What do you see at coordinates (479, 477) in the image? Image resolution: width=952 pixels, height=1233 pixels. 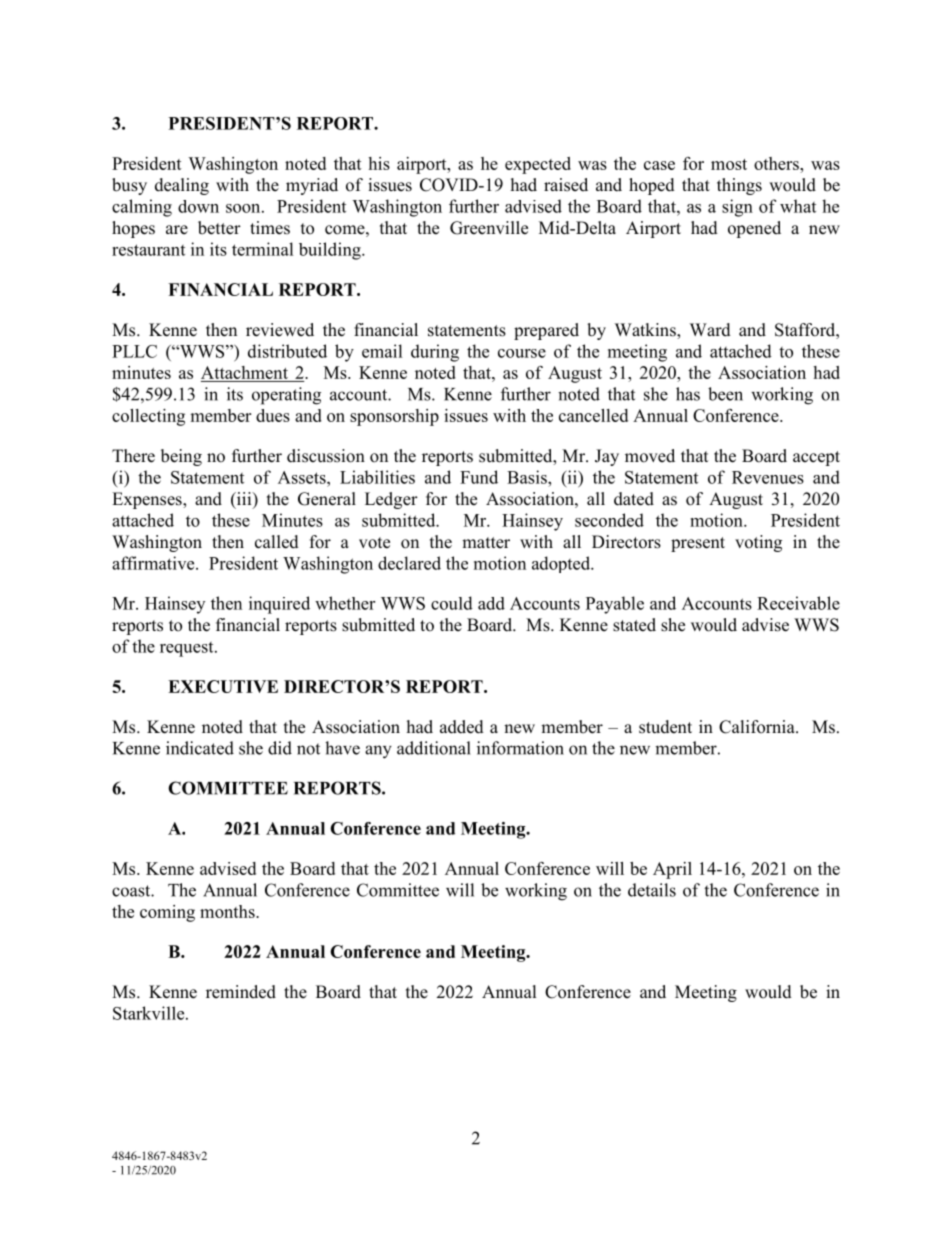 I see `Fund` at bounding box center [479, 477].
